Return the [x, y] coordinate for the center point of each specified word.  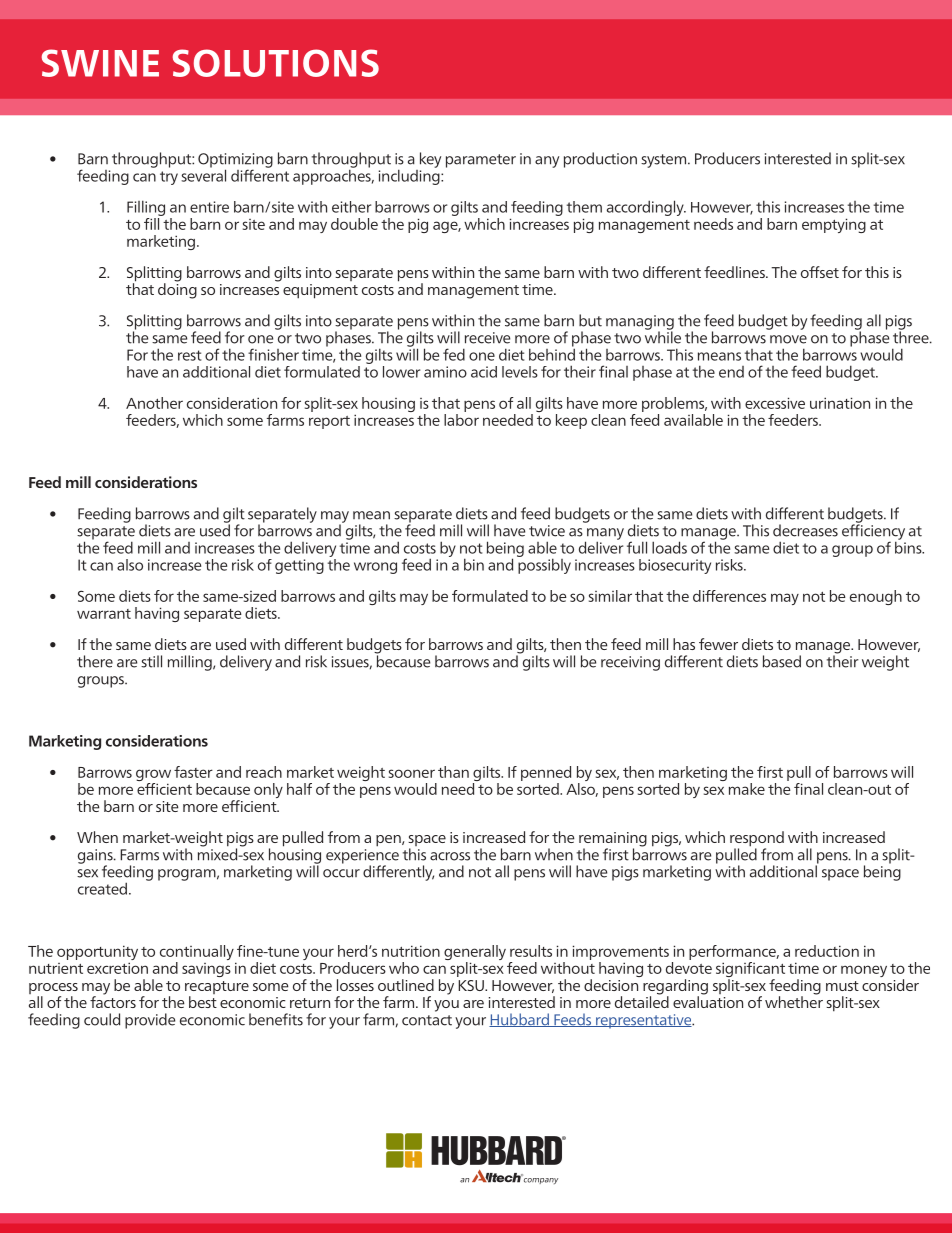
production [600, 160]
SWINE [100, 63]
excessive [775, 403]
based [782, 661]
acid [484, 372]
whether [794, 1001]
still [151, 661]
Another [154, 403]
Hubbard [520, 1020]
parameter [481, 161]
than [453, 772]
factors [113, 1001]
